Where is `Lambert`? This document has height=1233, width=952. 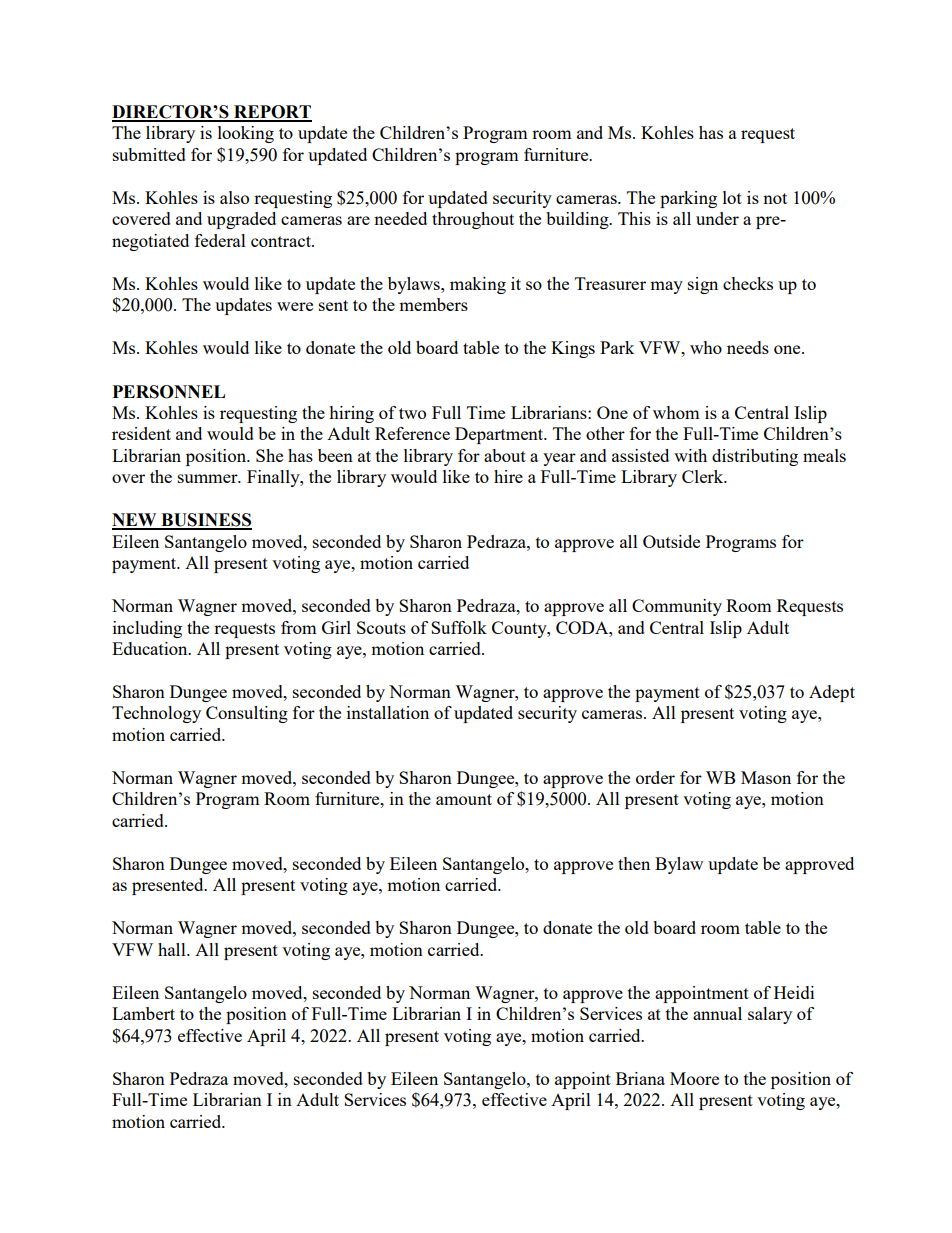
Lambert is located at coordinates (143, 1013).
